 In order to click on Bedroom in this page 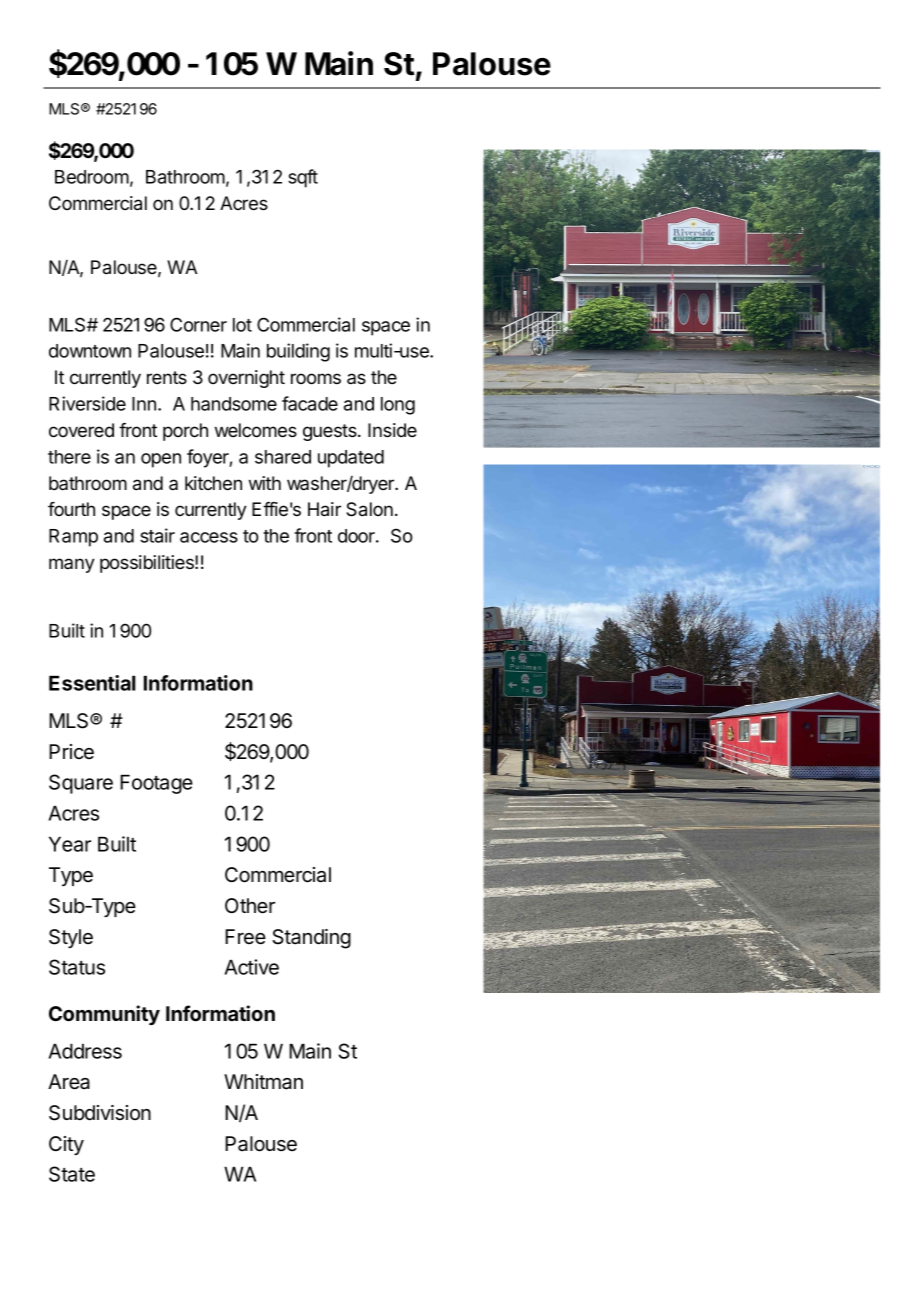, I will do `click(92, 177)`.
